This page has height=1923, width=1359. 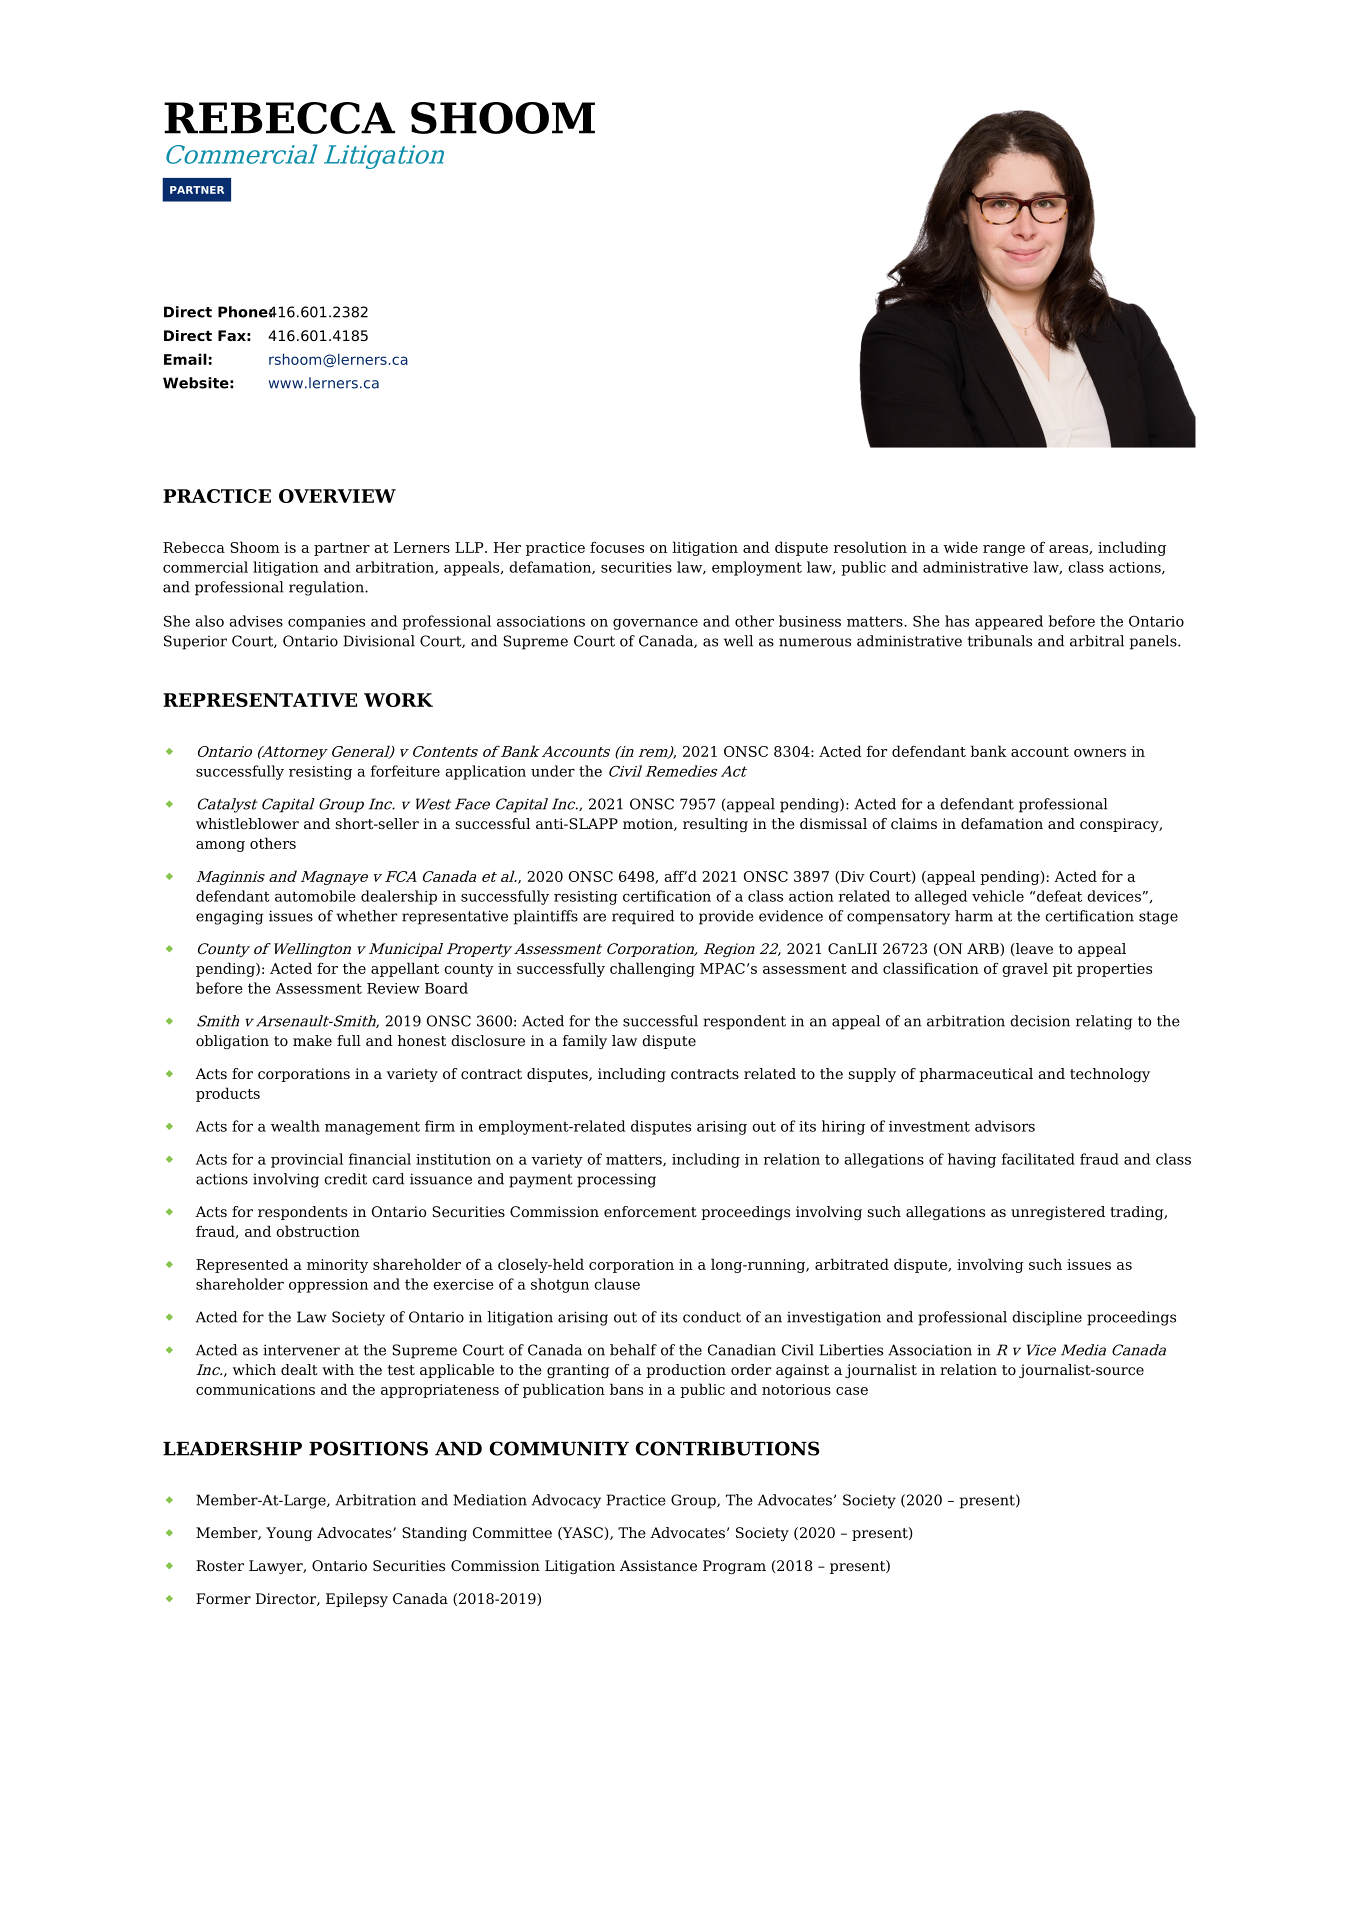 What do you see at coordinates (1058, 1213) in the page?
I see `unregistered` at bounding box center [1058, 1213].
